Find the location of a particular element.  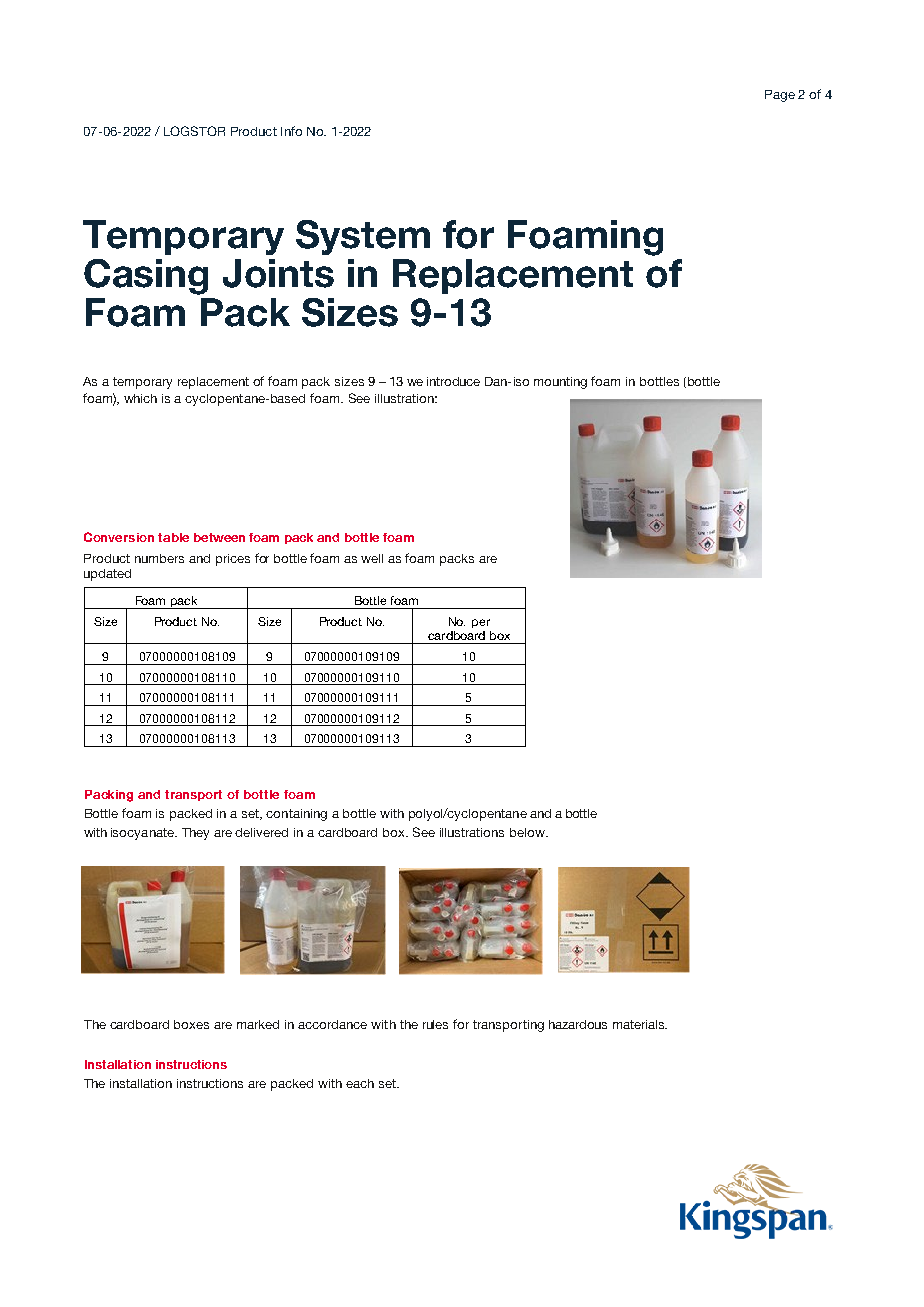

mounting is located at coordinates (560, 383).
